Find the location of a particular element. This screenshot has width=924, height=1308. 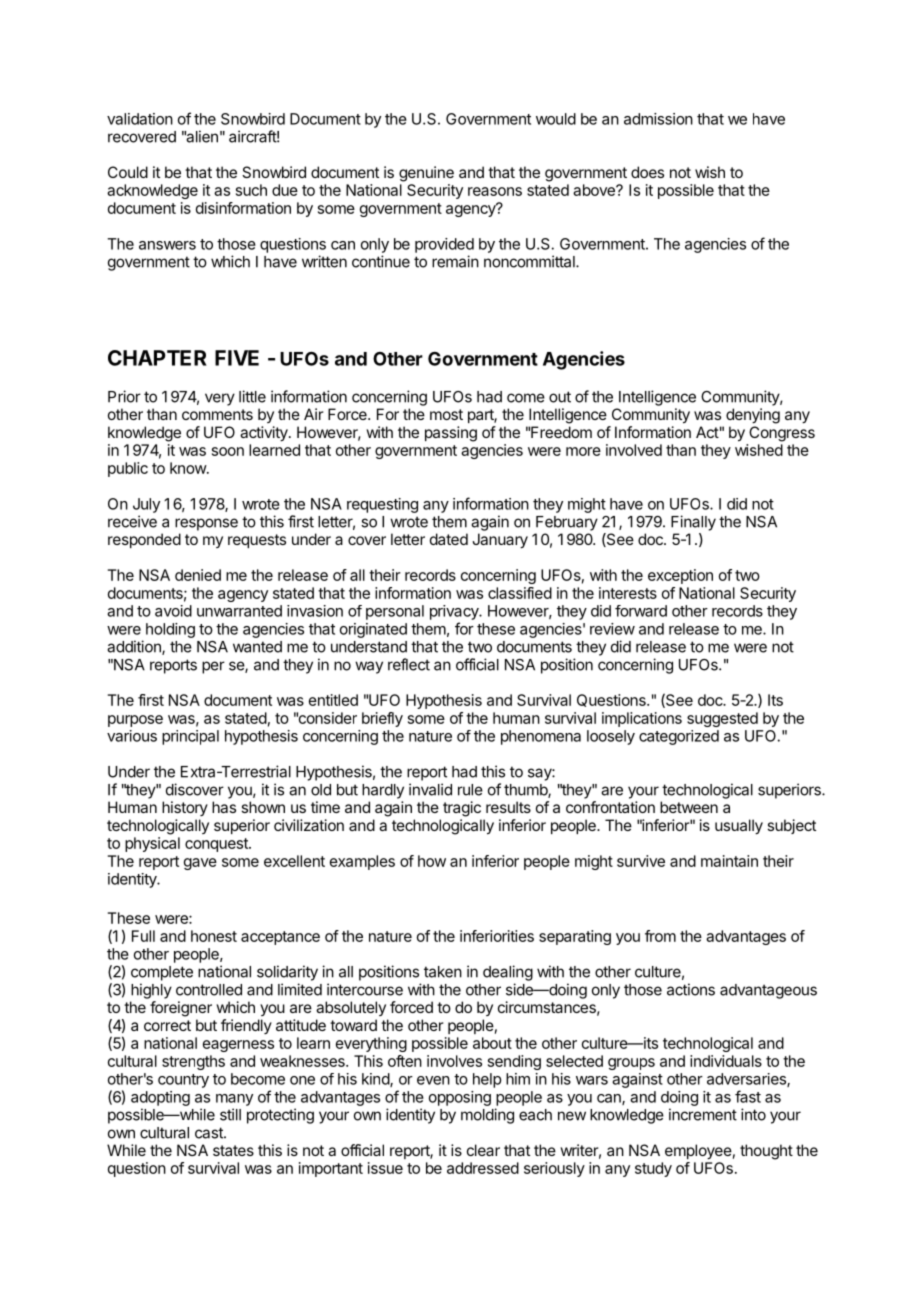

comments is located at coordinates (217, 414).
